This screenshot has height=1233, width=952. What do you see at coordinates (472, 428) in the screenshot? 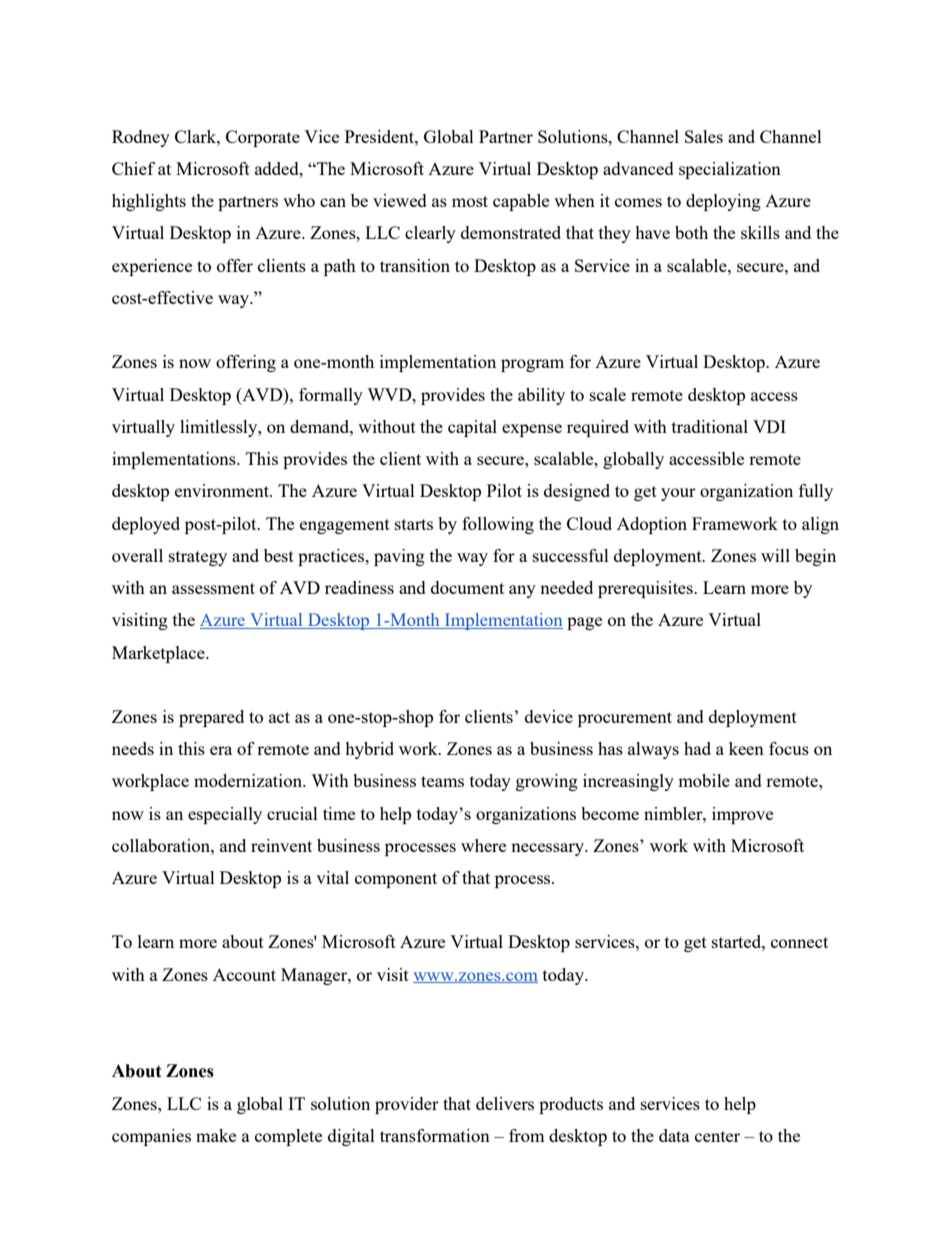
I see `capital` at bounding box center [472, 428].
